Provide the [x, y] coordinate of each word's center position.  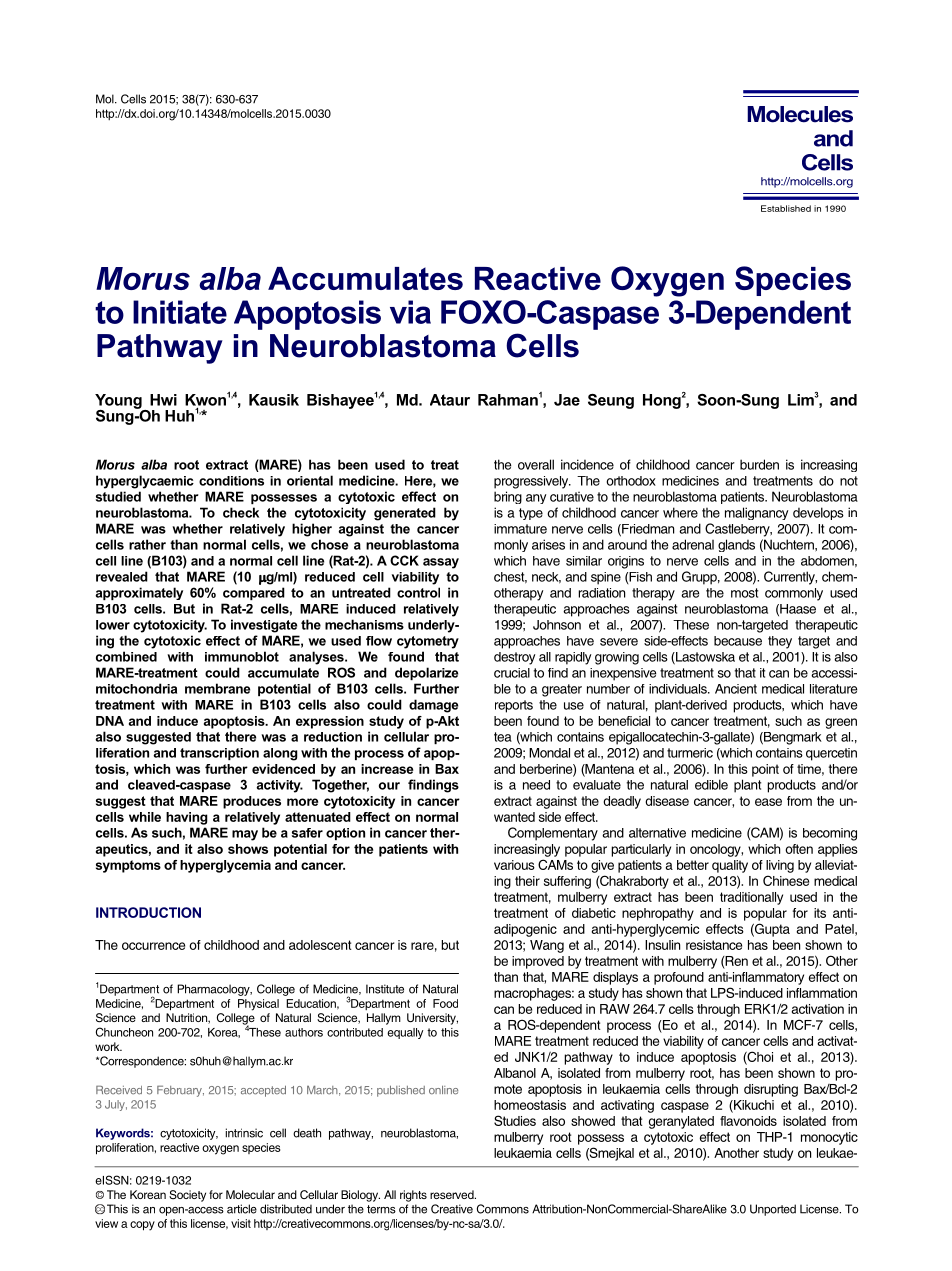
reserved [453, 1194]
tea [503, 737]
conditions [231, 481]
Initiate [180, 312]
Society [187, 1196]
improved [538, 962]
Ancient [736, 689]
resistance [714, 945]
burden [759, 464]
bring [508, 497]
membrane [217, 688]
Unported [773, 1210]
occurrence [153, 946]
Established [786, 208]
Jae [567, 400]
